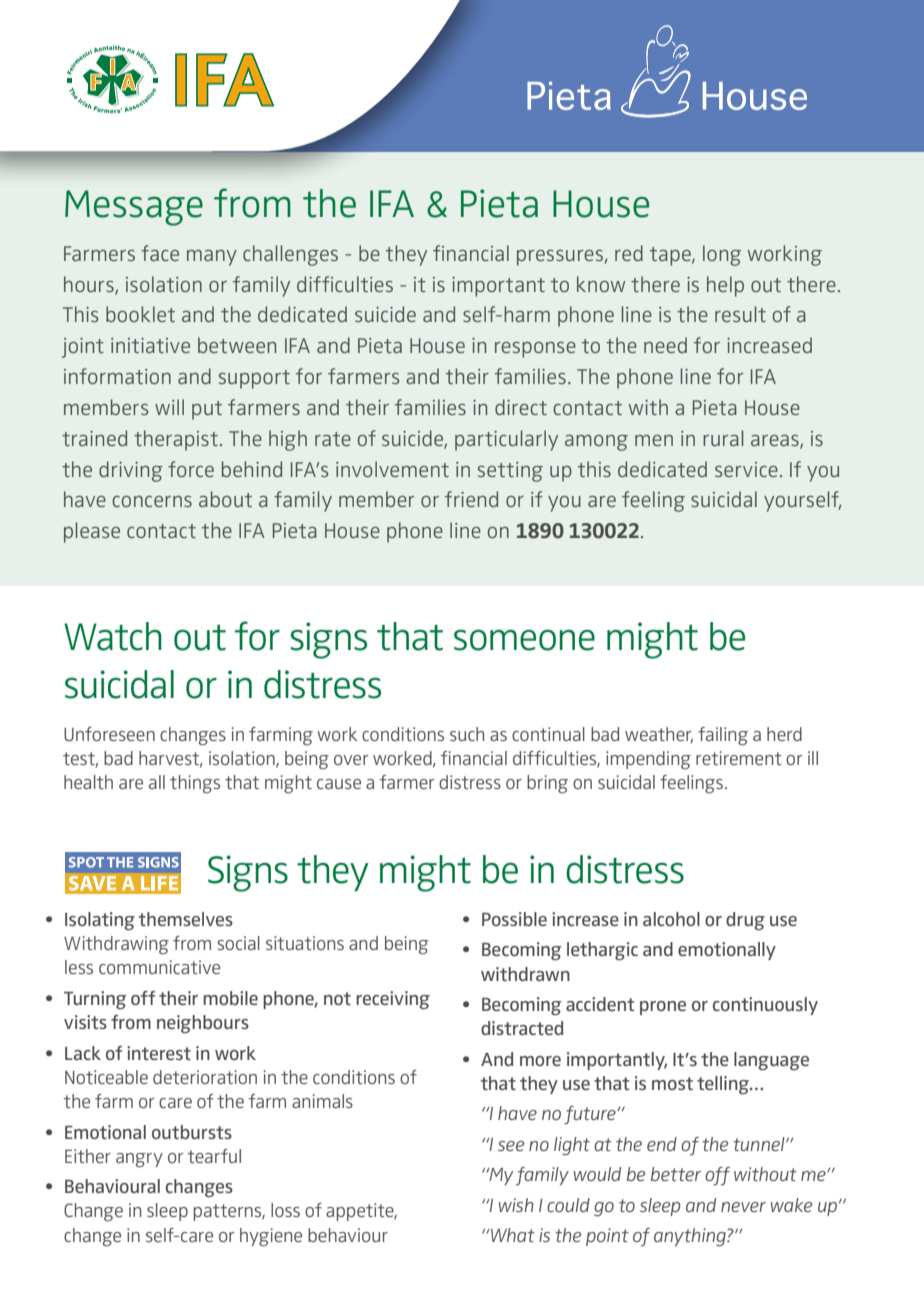  What do you see at coordinates (139, 1160) in the document?
I see `angry` at bounding box center [139, 1160].
